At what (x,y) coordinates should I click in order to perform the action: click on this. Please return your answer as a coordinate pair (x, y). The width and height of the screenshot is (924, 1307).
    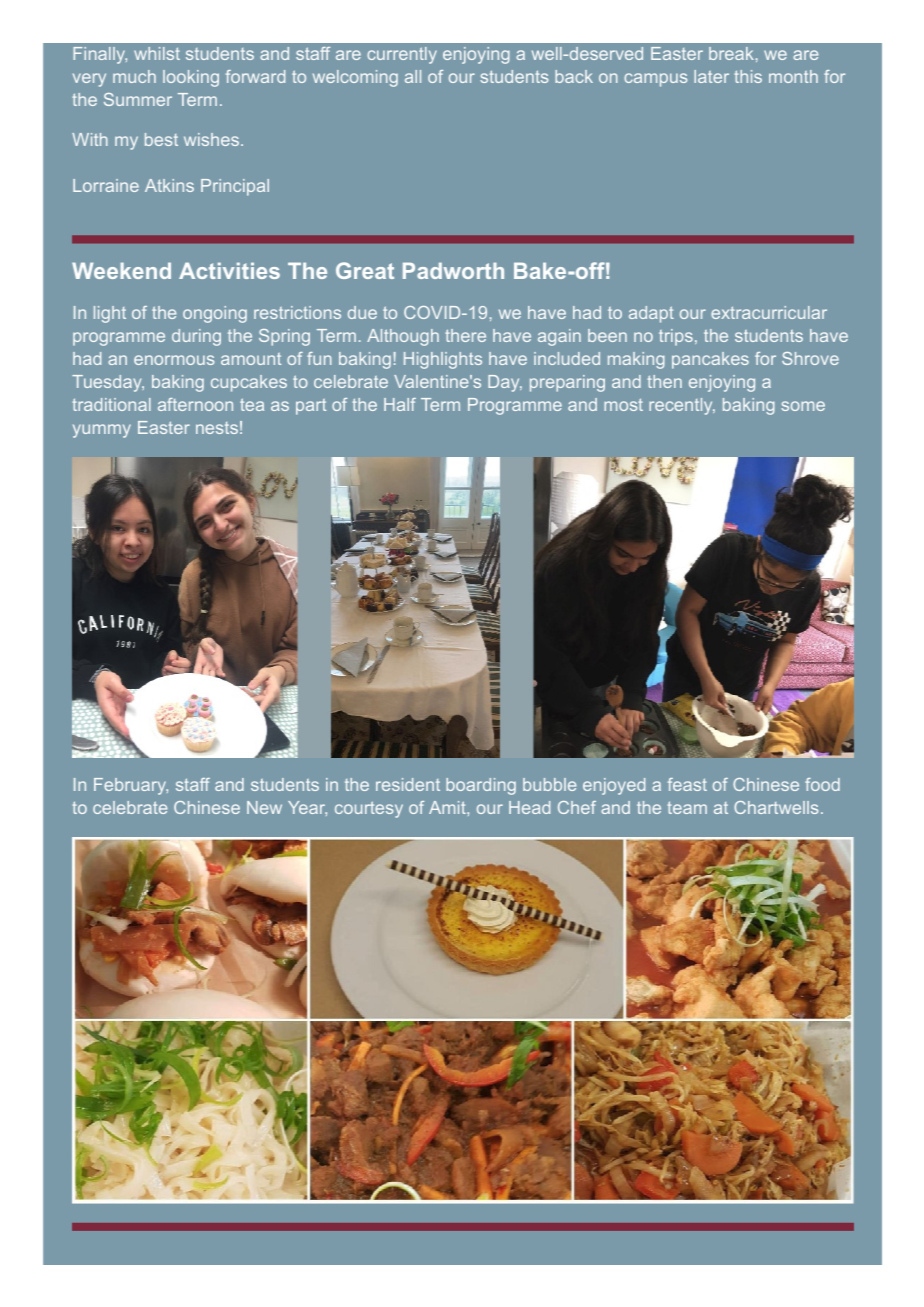
    Looking at the image, I should click on (748, 76).
